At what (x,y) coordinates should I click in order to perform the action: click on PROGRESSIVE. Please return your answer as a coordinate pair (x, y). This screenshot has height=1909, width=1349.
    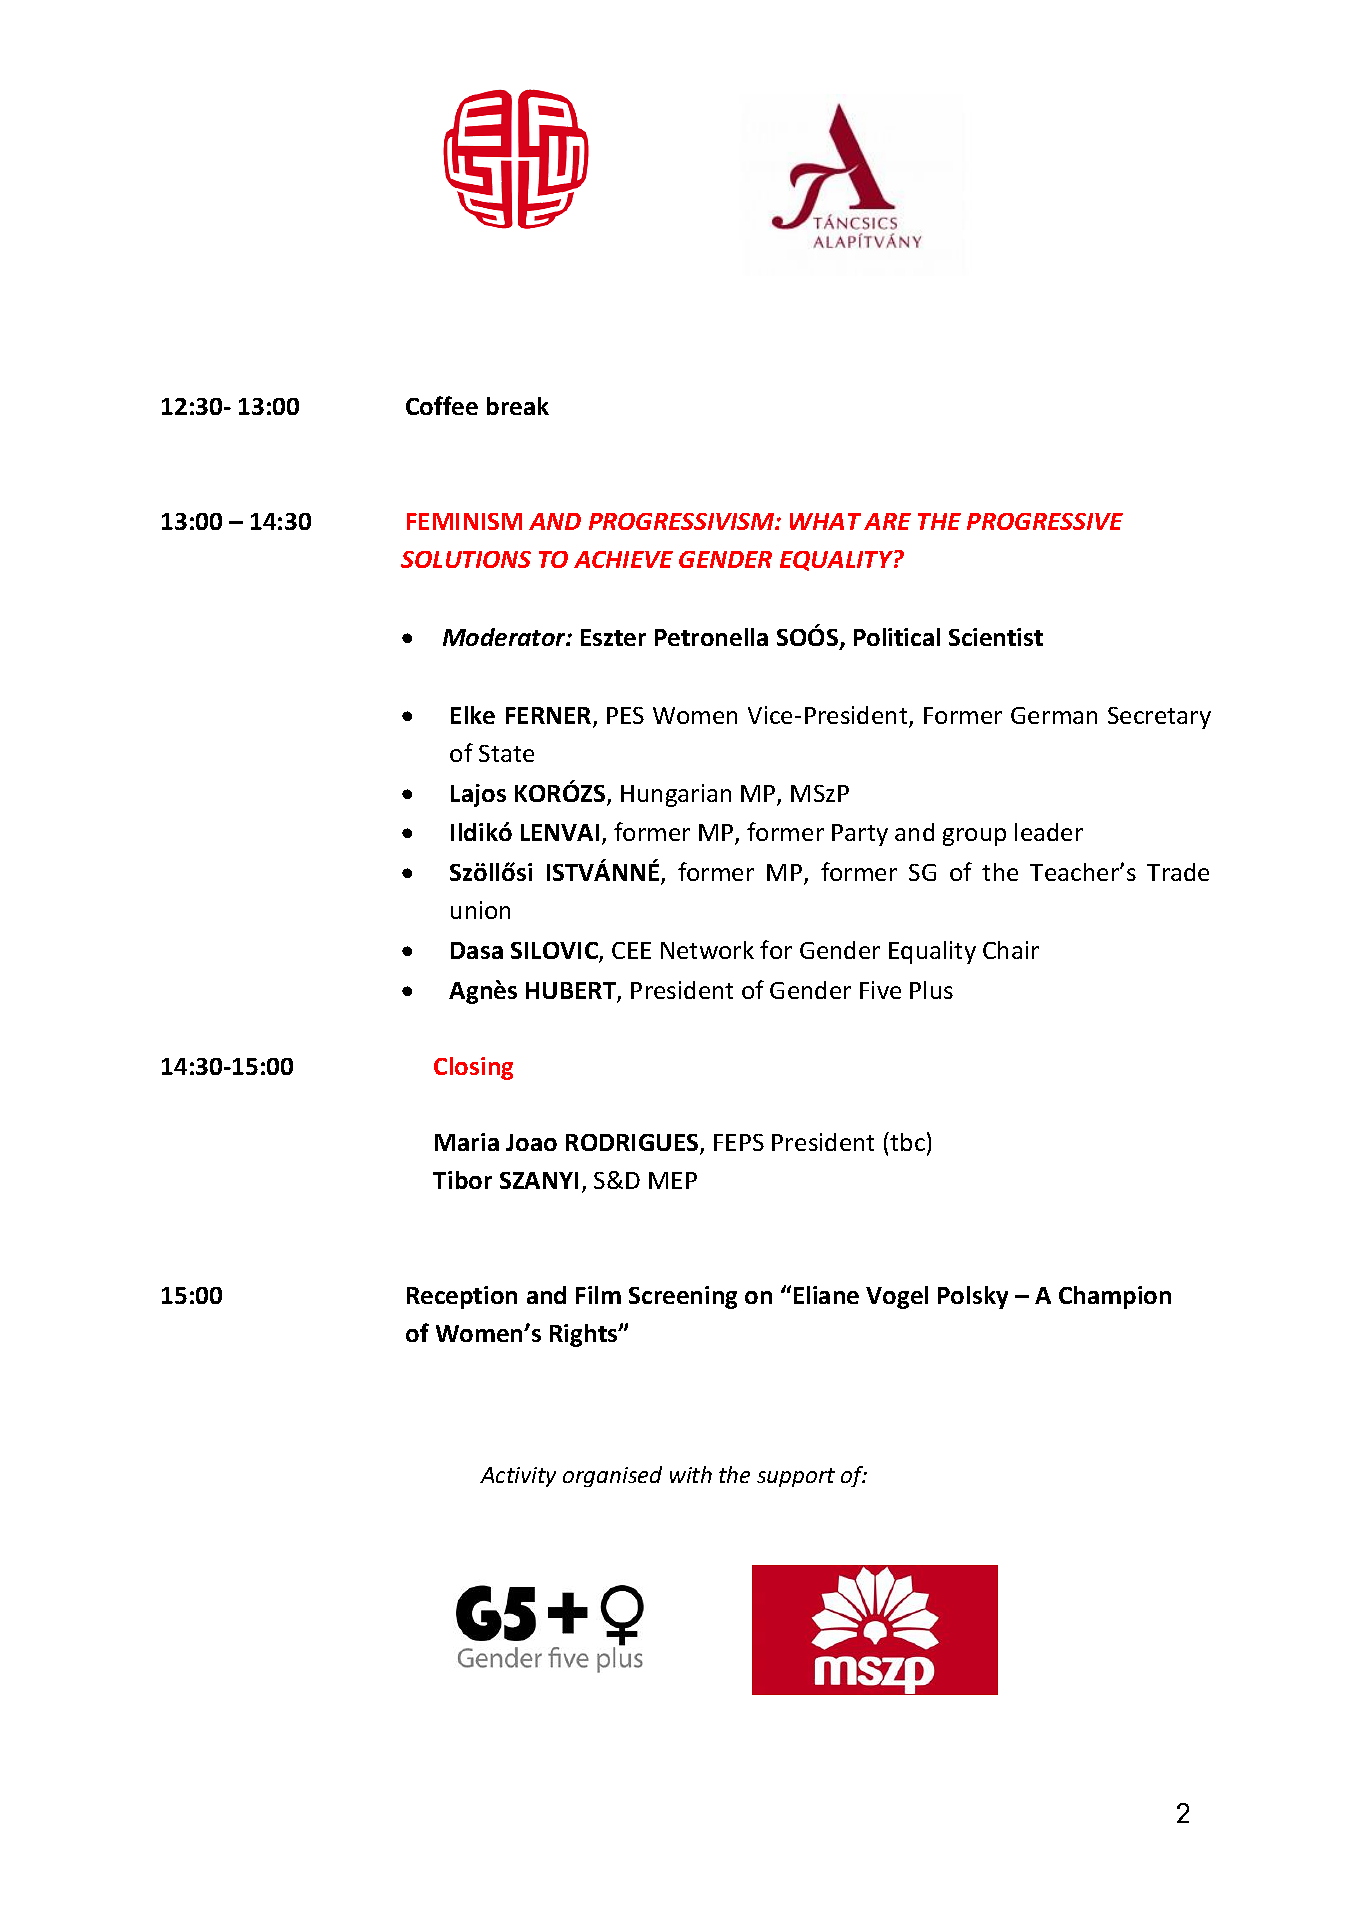
    Looking at the image, I should click on (1045, 521).
